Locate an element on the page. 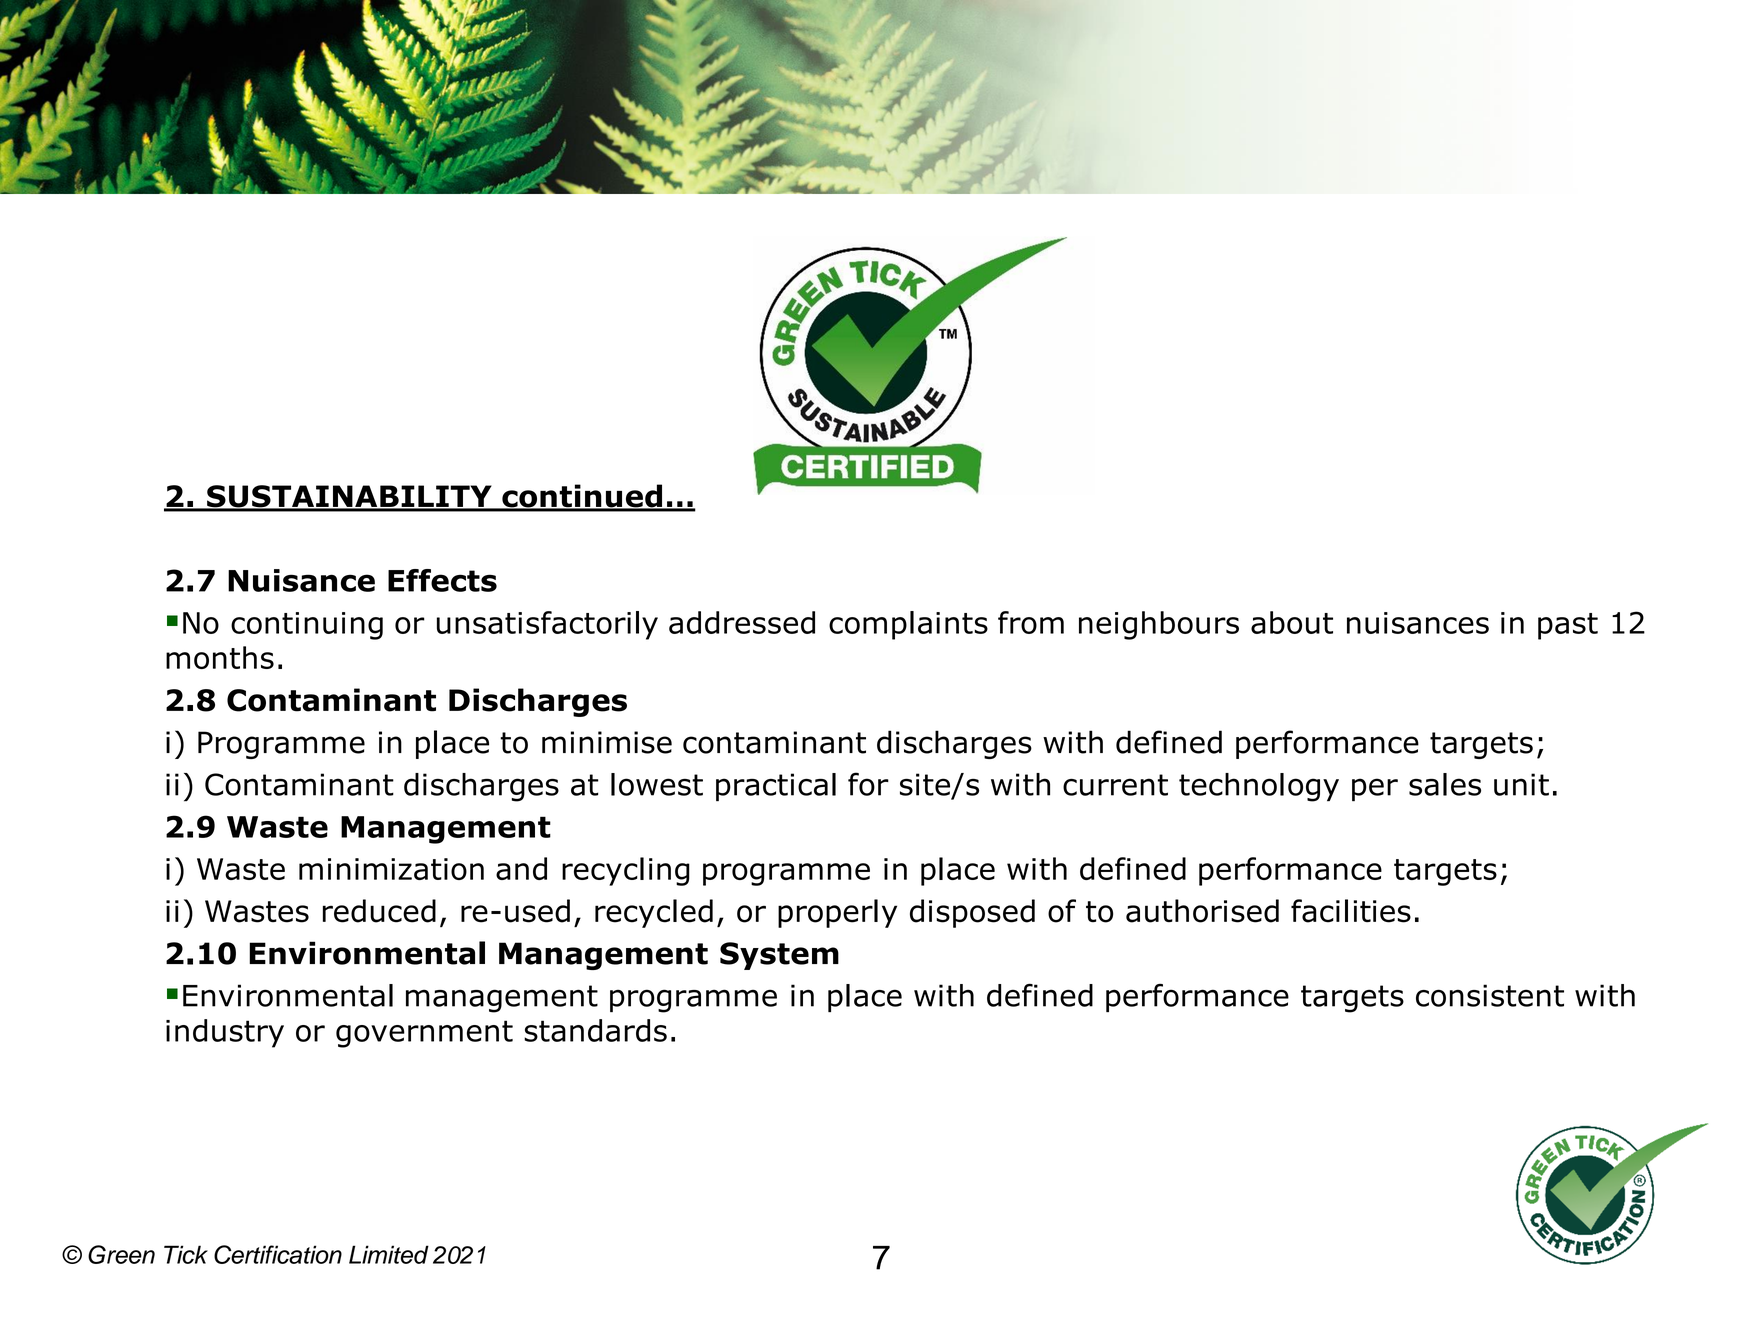 The width and height of the document is (1757, 1318). consistent is located at coordinates (1490, 995).
